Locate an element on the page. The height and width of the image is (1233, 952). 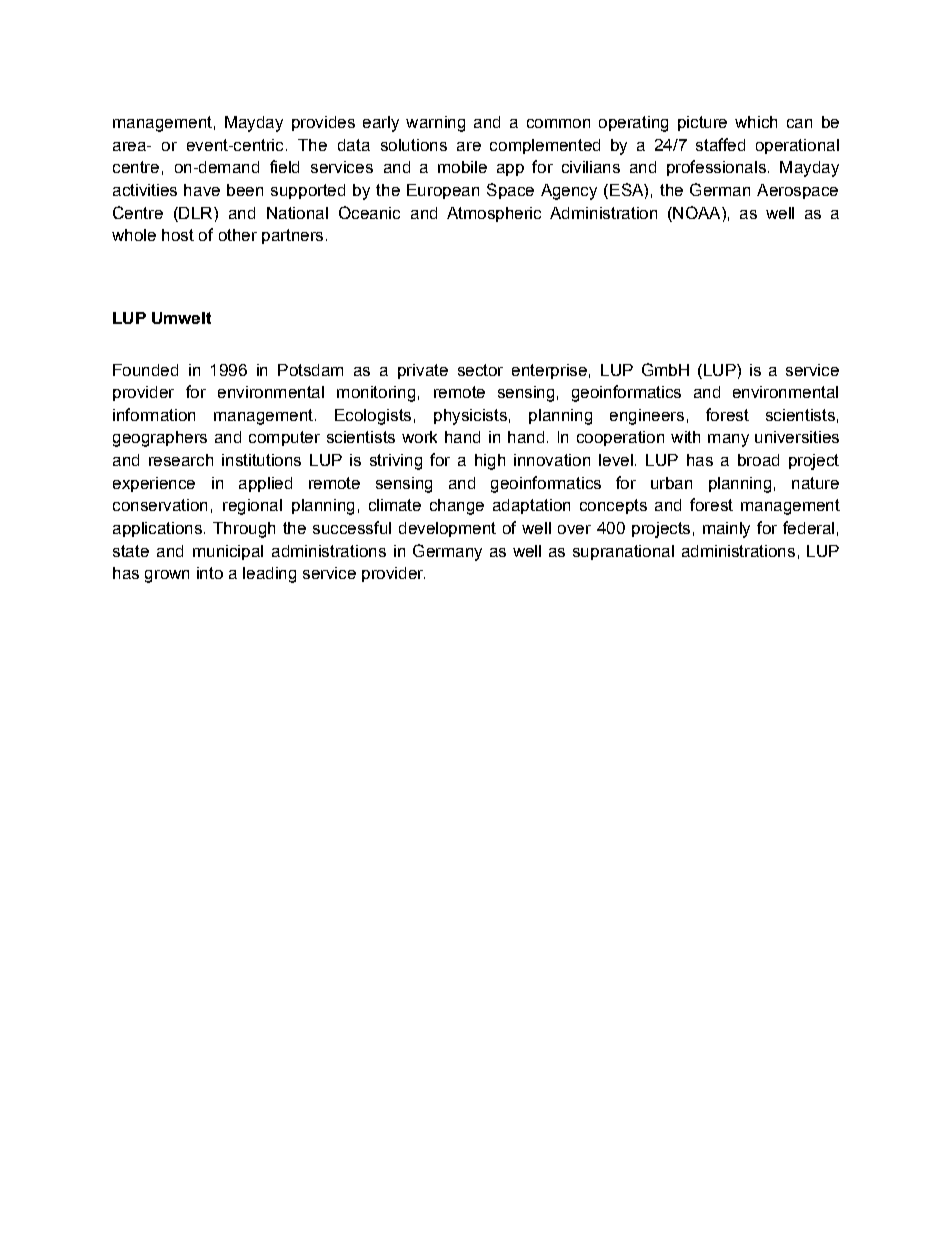
into is located at coordinates (210, 573).
